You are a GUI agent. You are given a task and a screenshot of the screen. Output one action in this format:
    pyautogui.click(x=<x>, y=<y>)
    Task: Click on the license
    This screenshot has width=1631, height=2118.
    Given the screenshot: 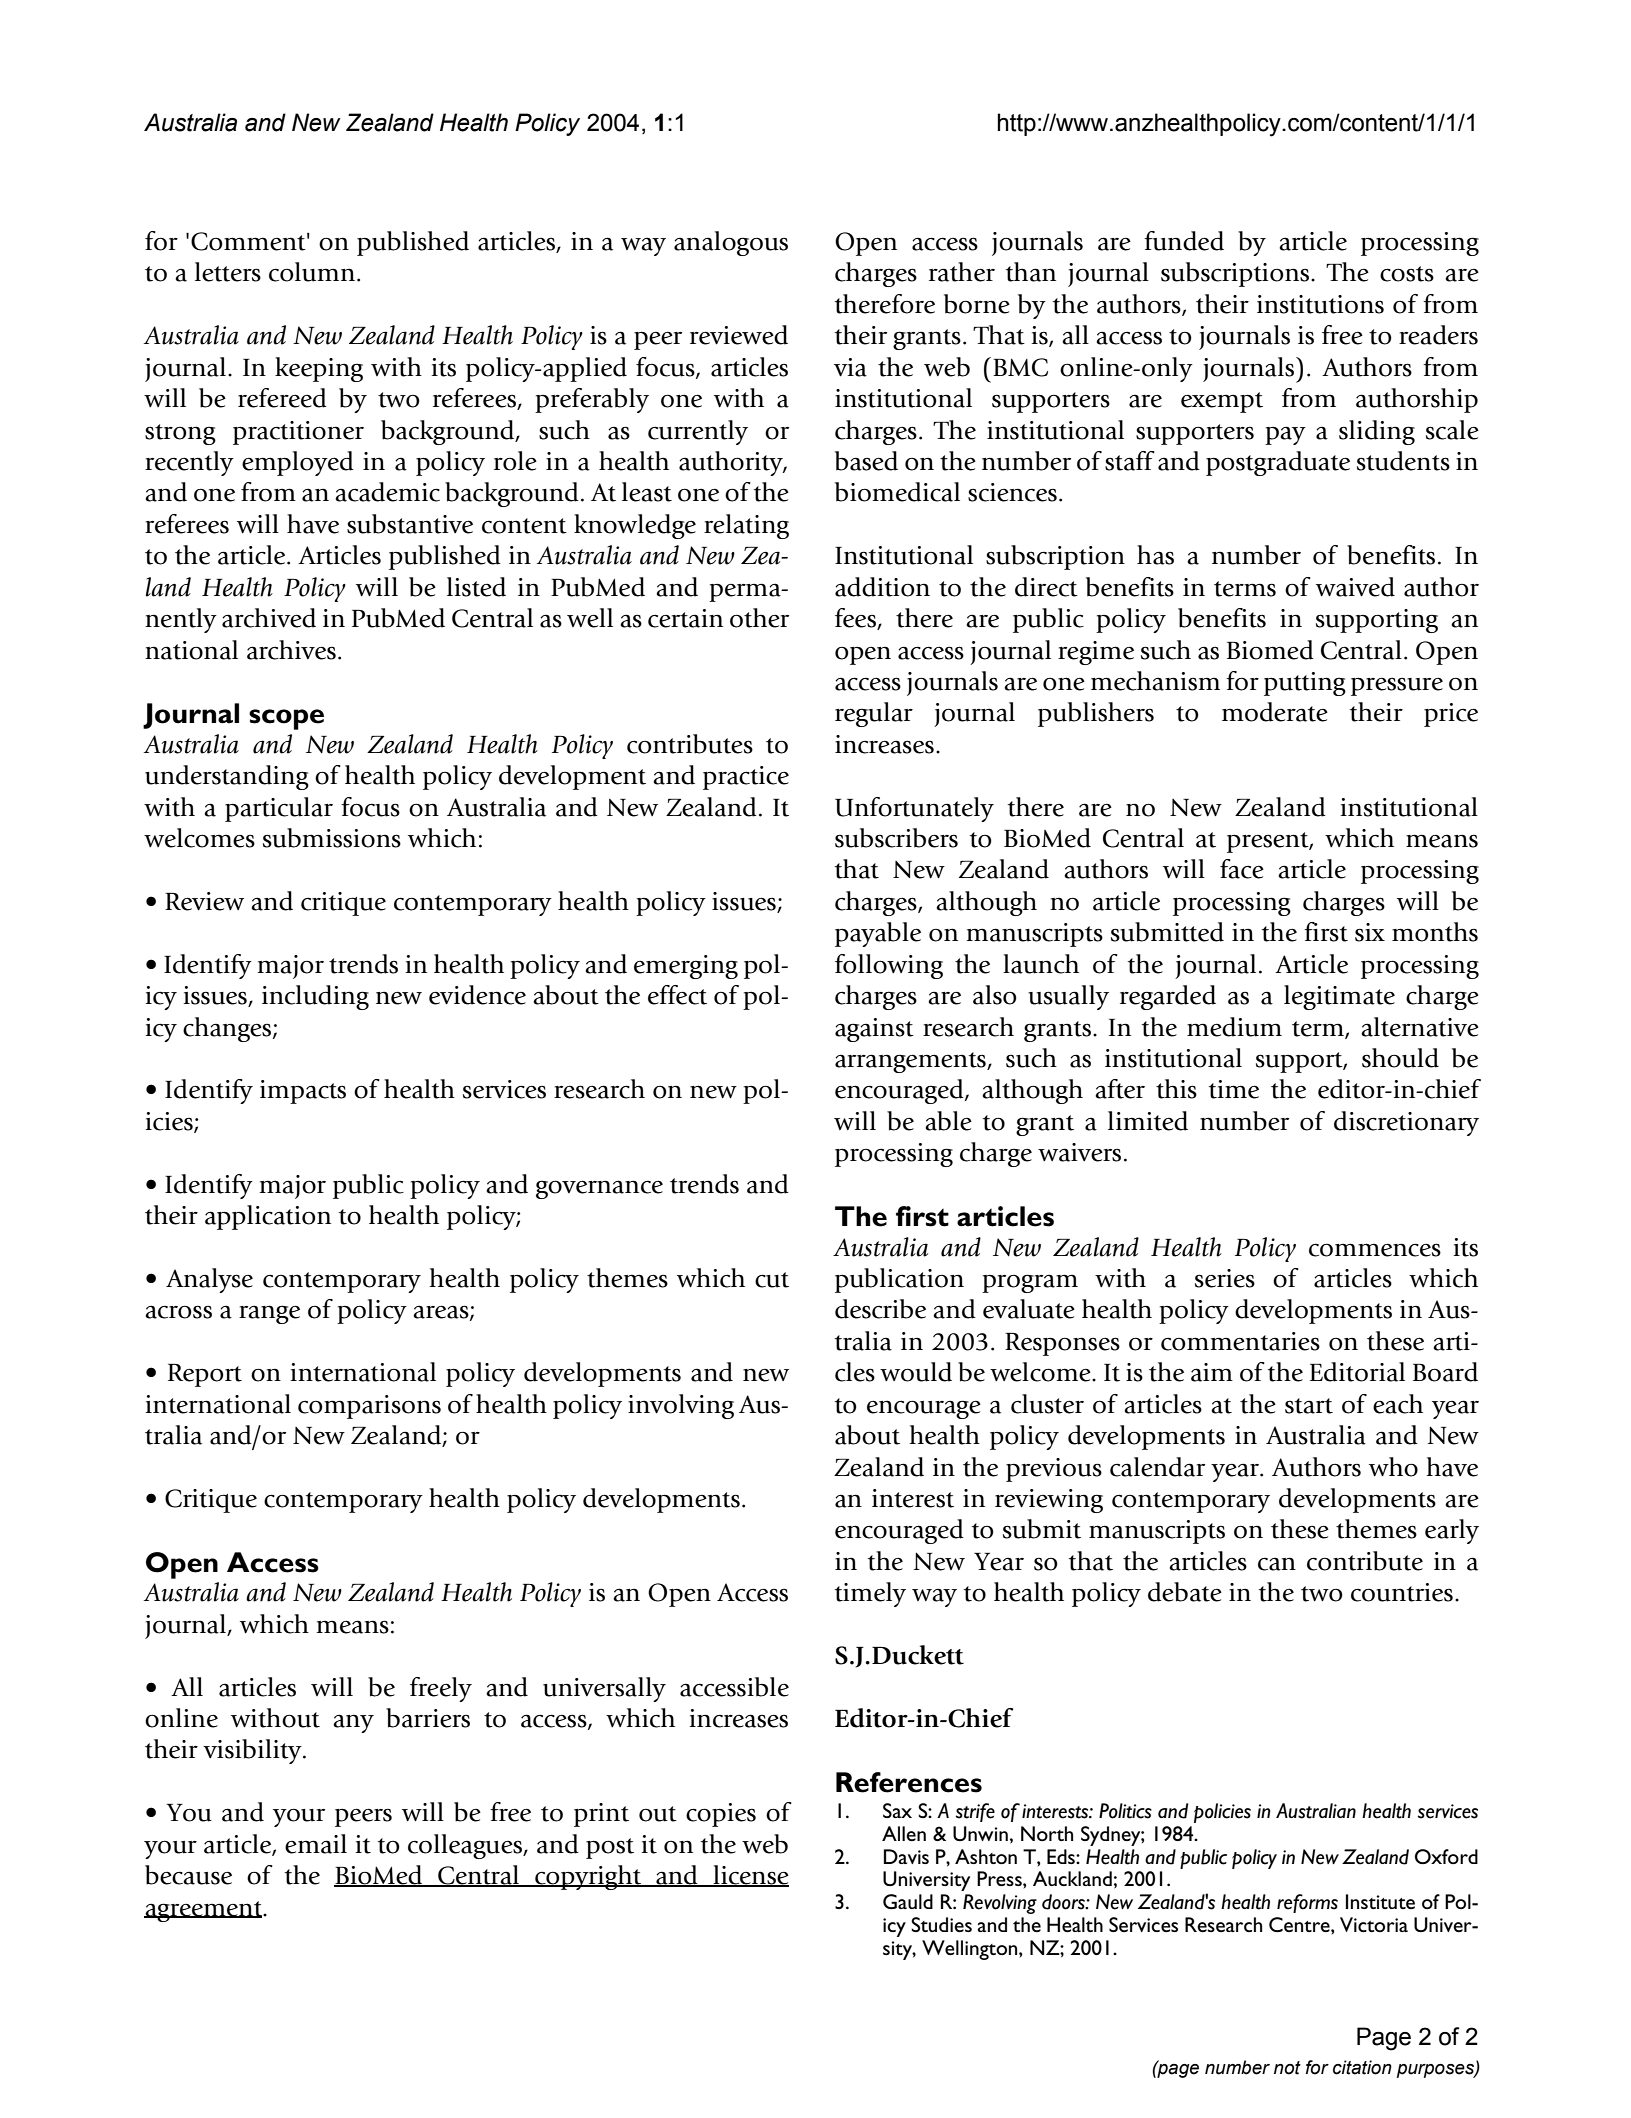 What is the action you would take?
    pyautogui.click(x=750, y=1876)
